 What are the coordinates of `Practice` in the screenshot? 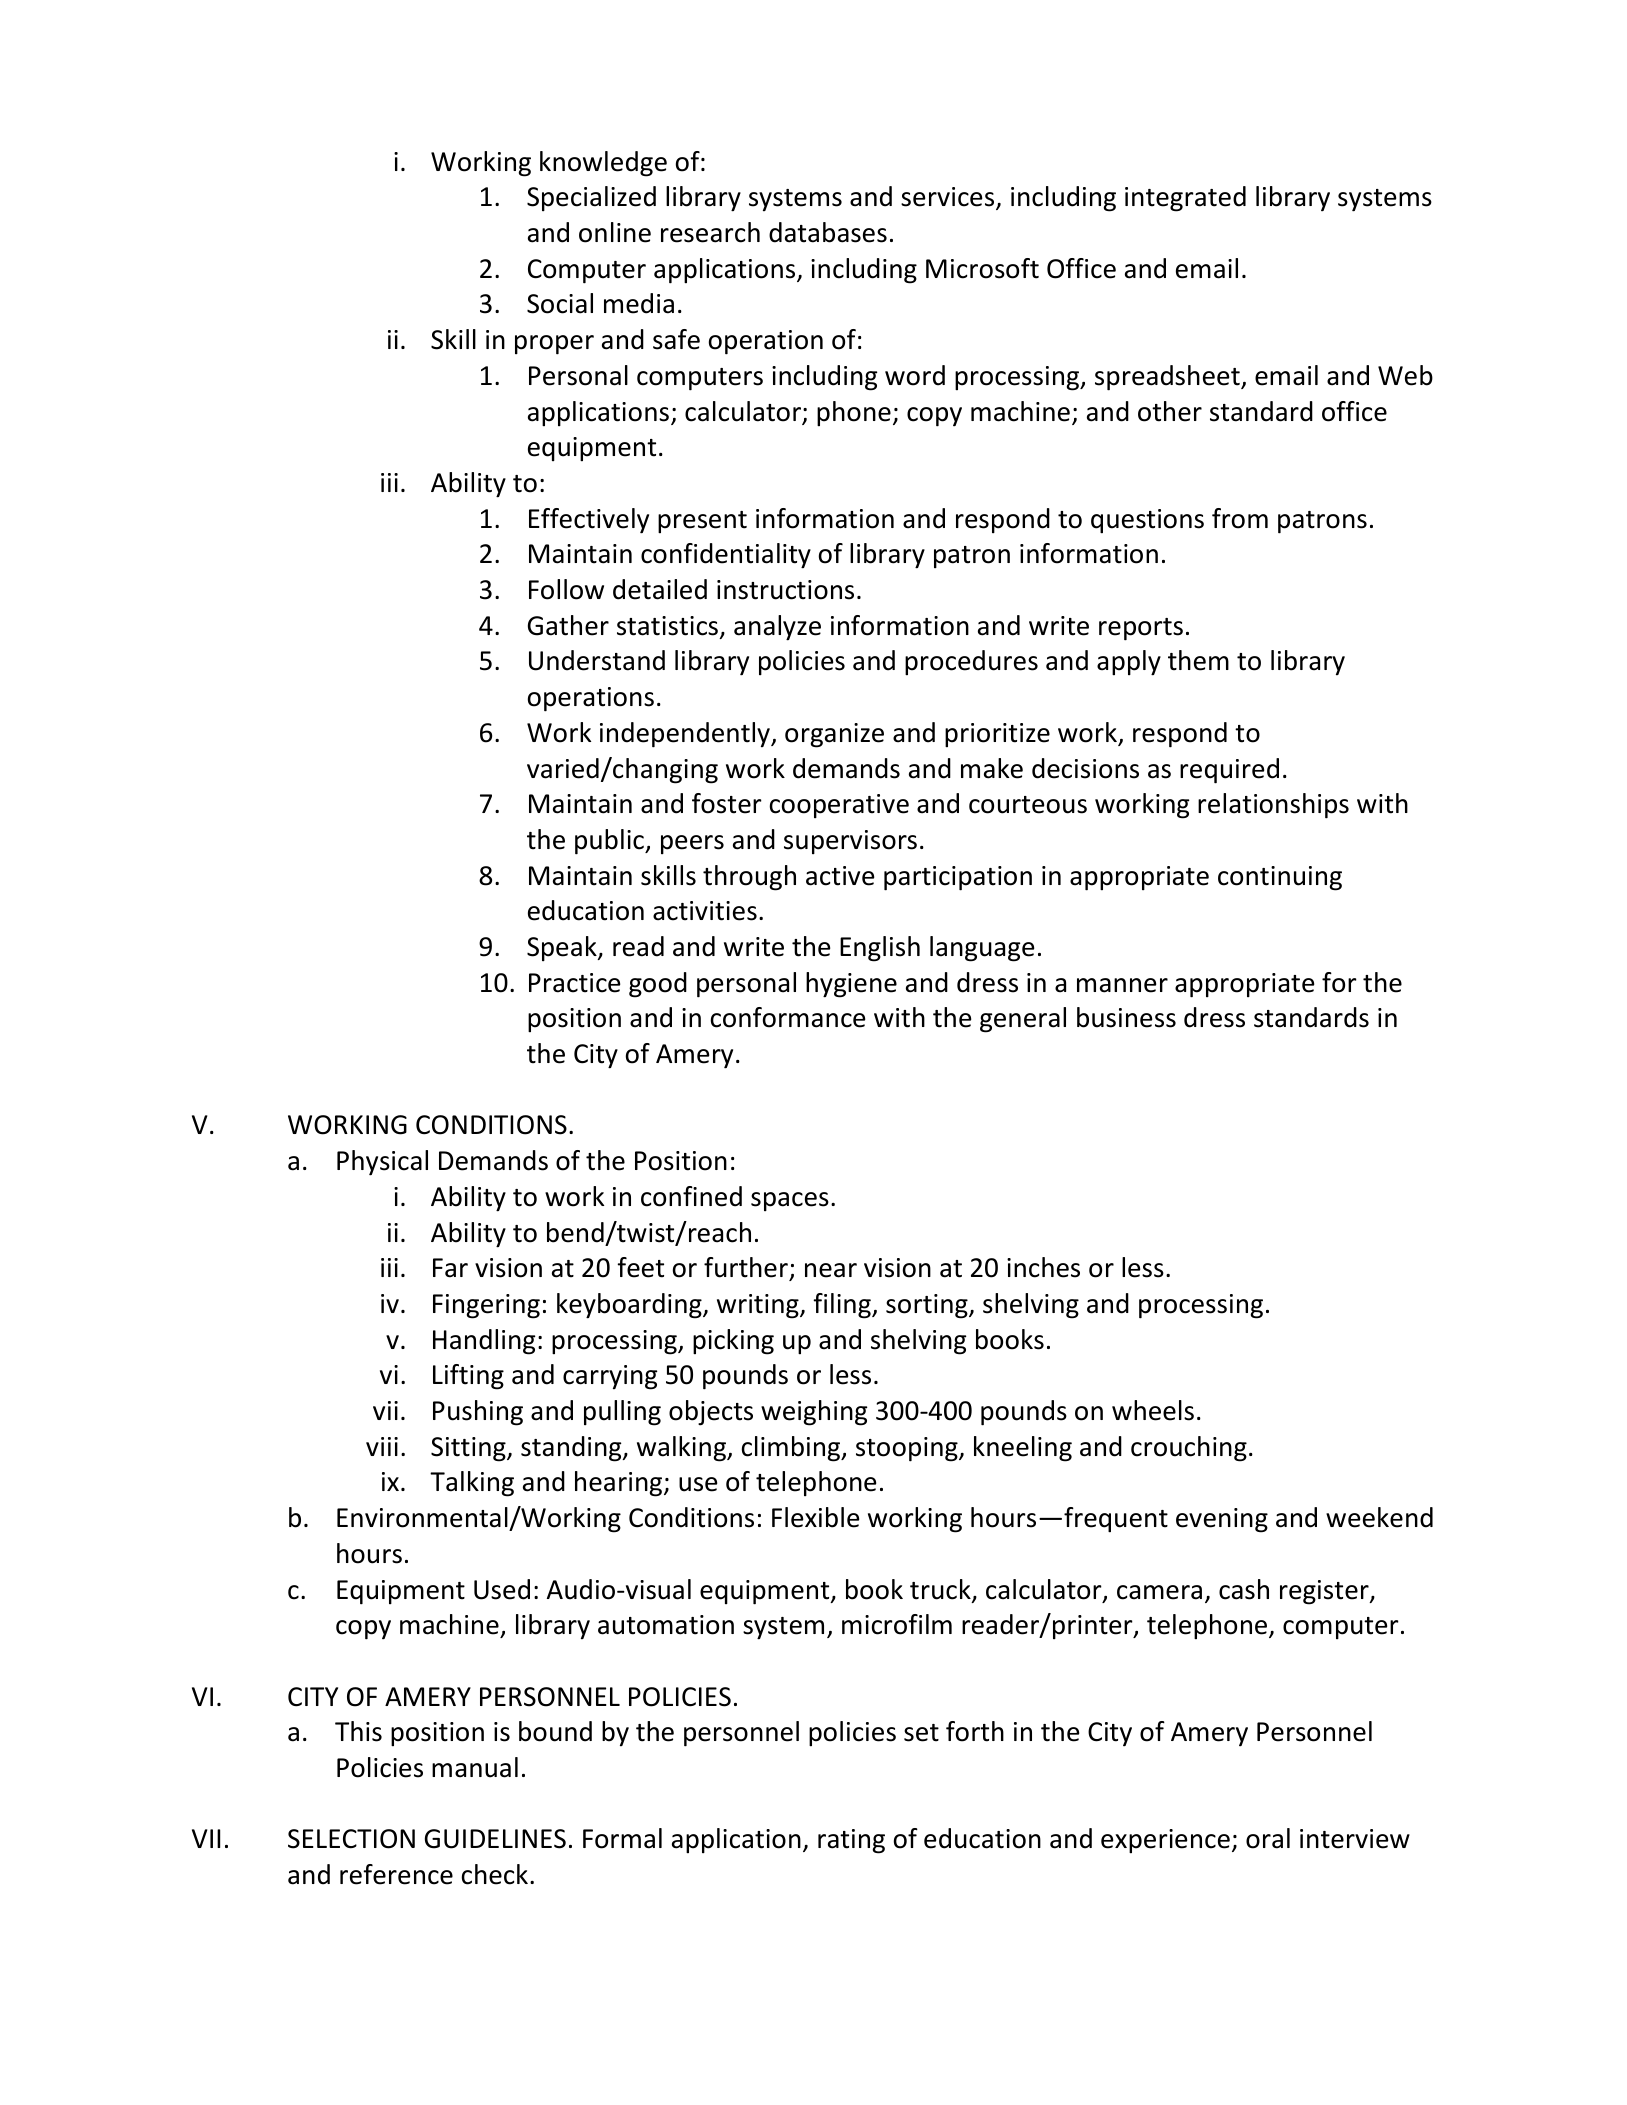 It's located at (575, 983).
